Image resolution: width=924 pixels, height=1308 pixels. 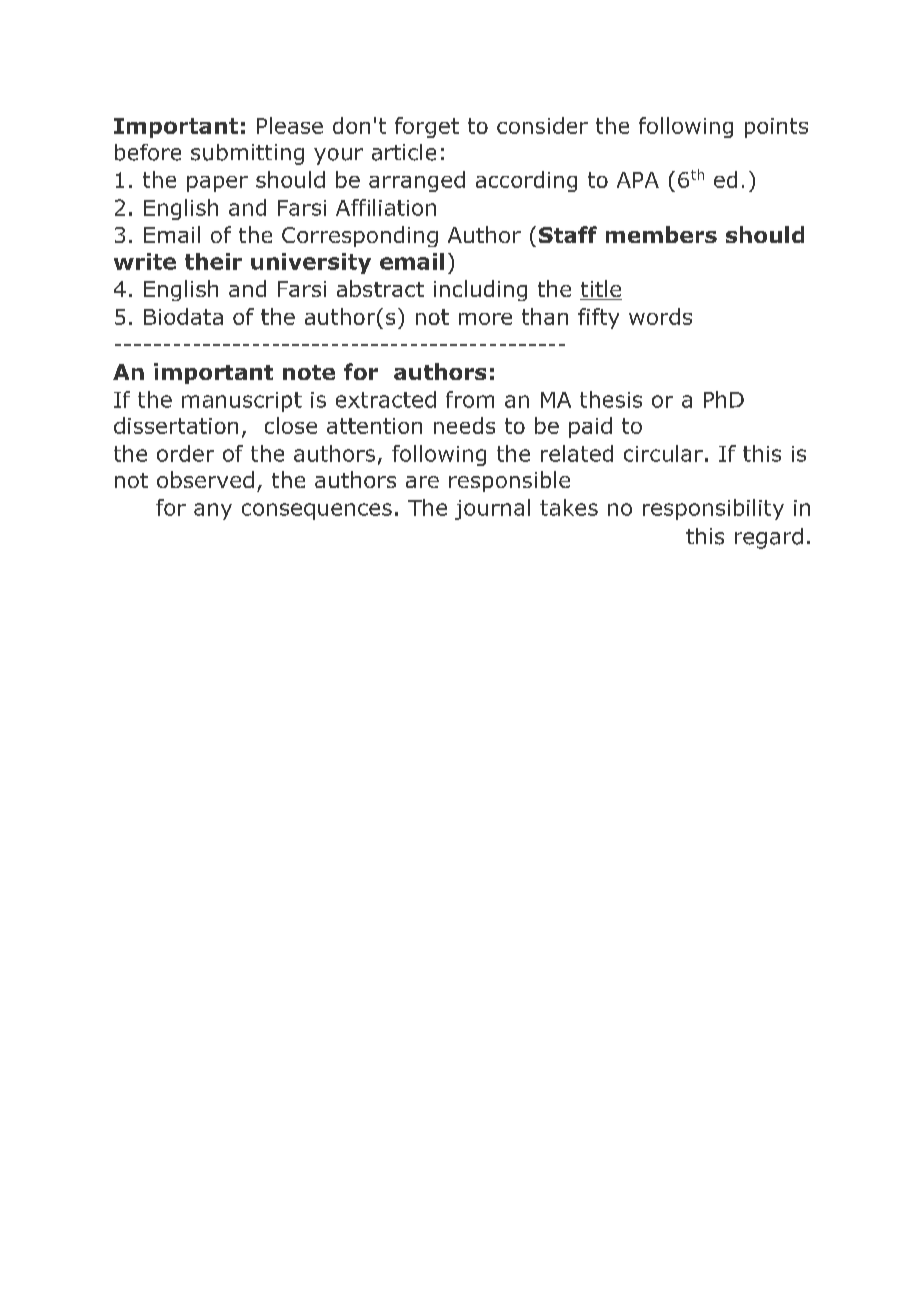 I want to click on points, so click(x=776, y=128).
